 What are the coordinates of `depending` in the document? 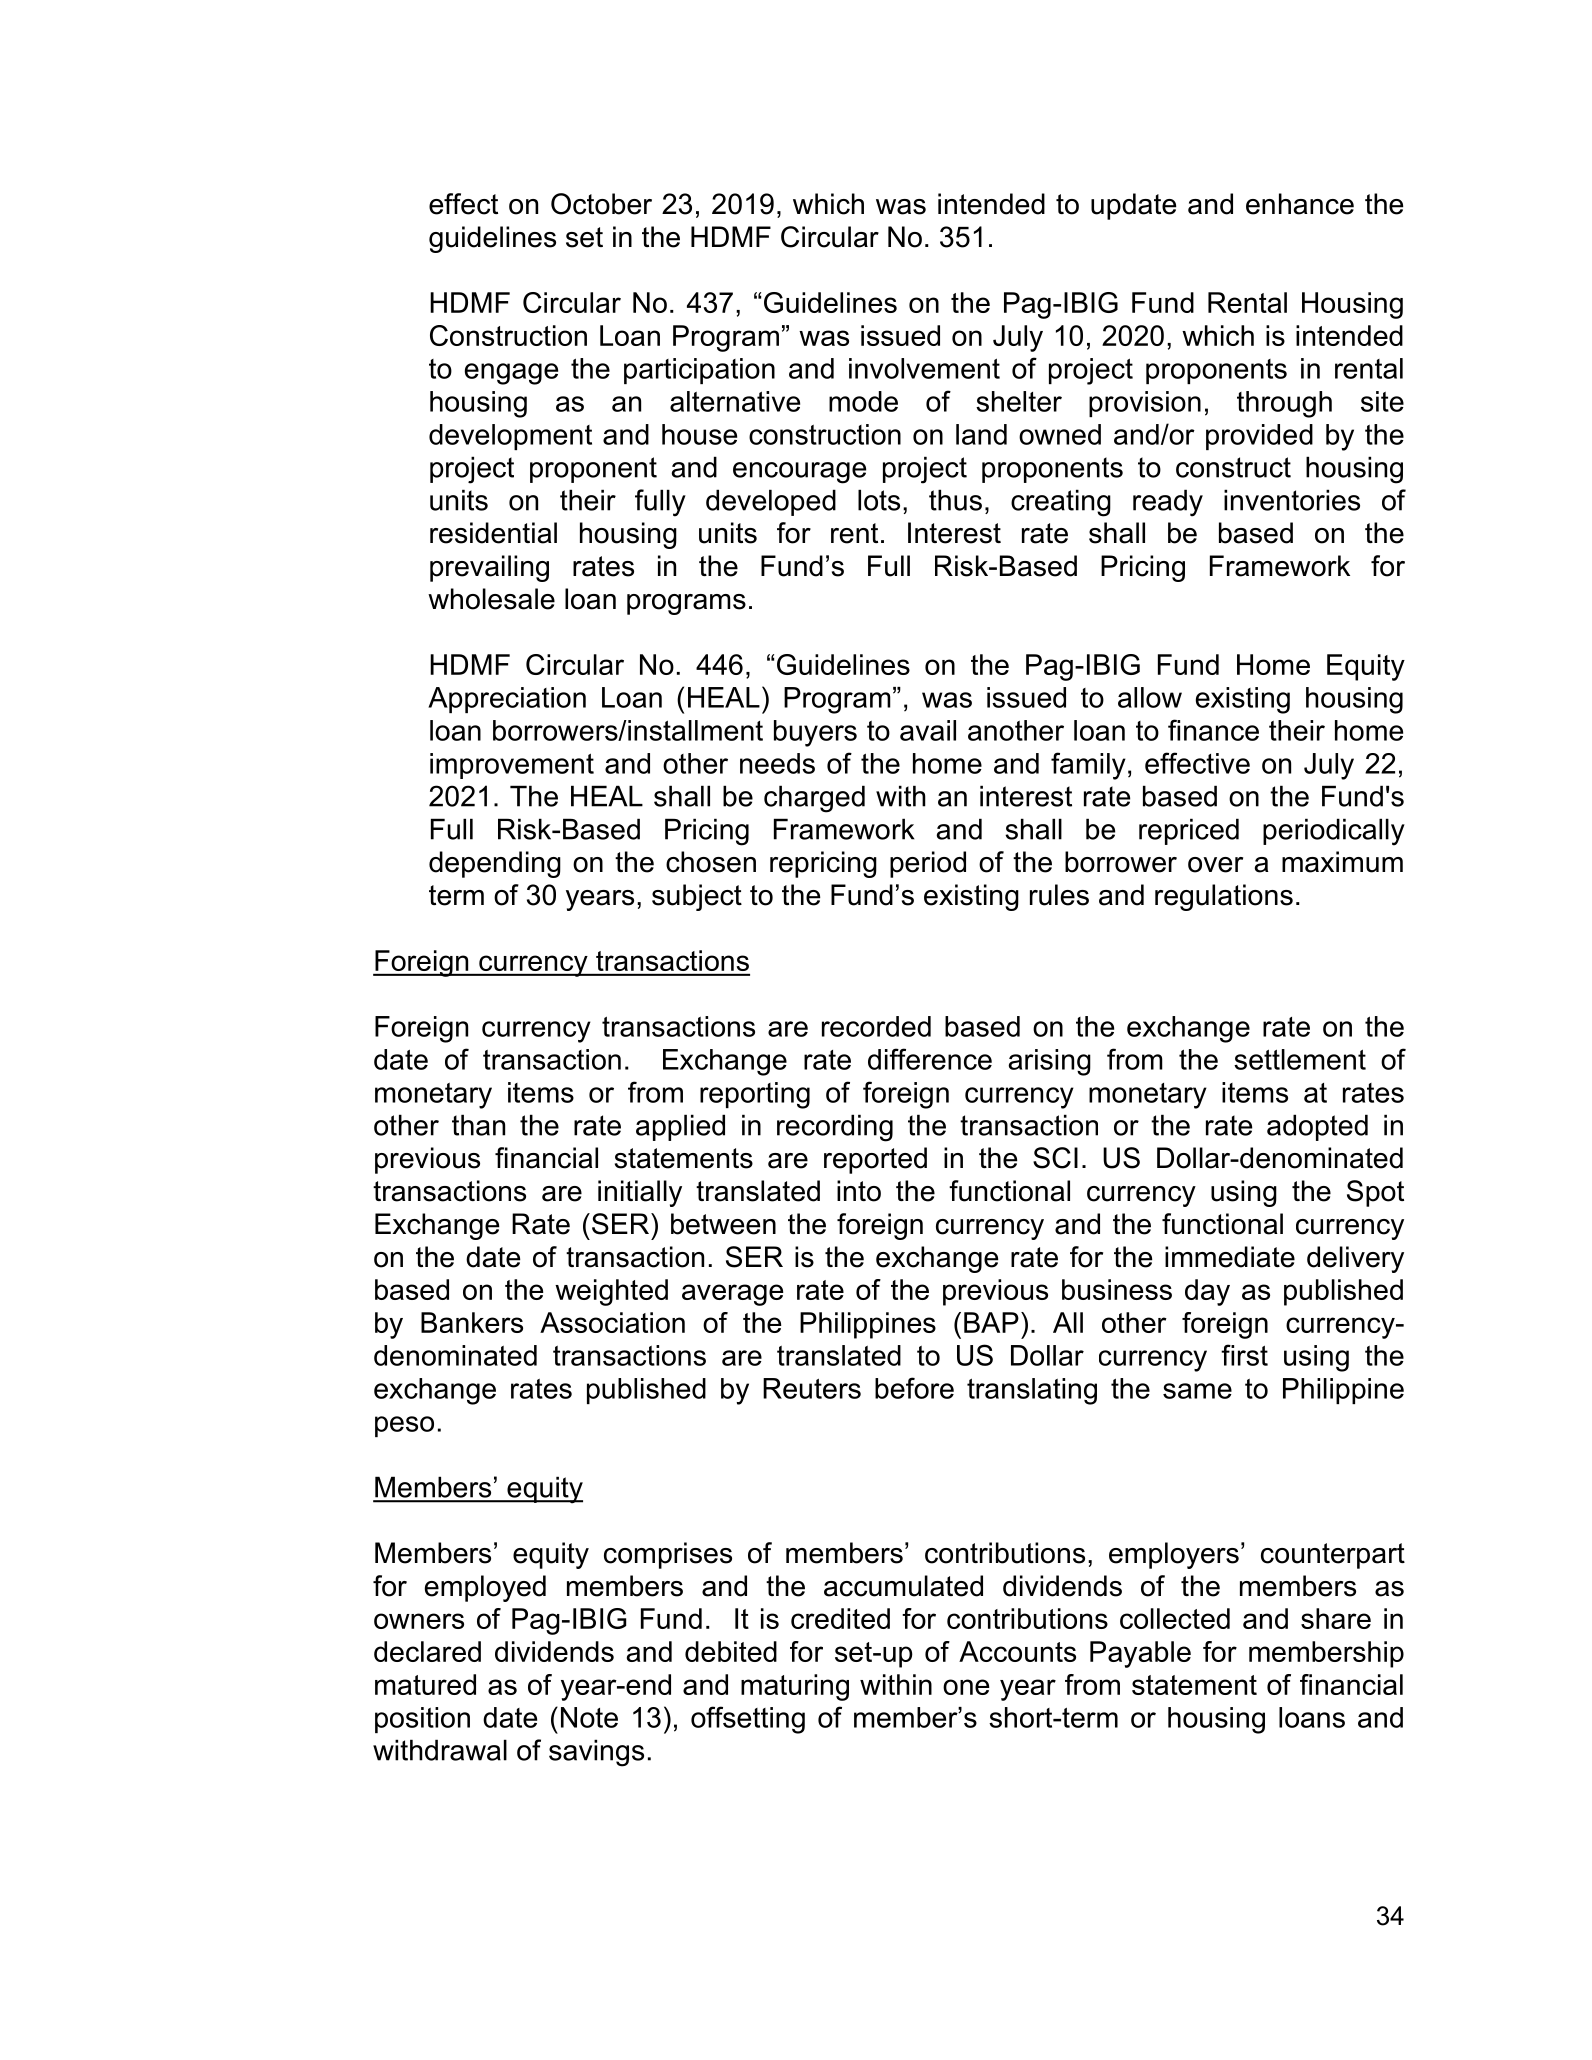 It's located at (495, 864).
